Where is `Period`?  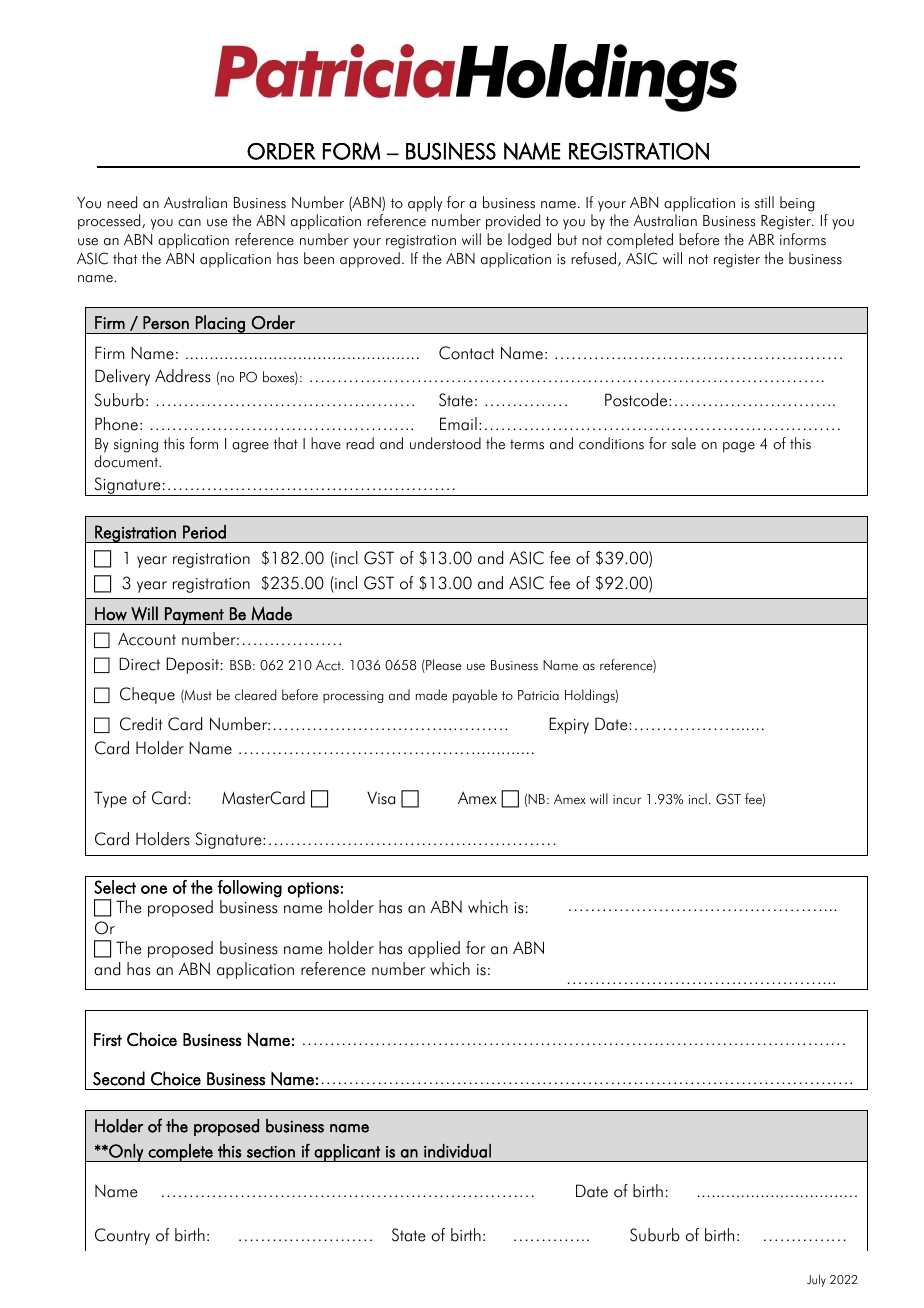
Period is located at coordinates (204, 532).
